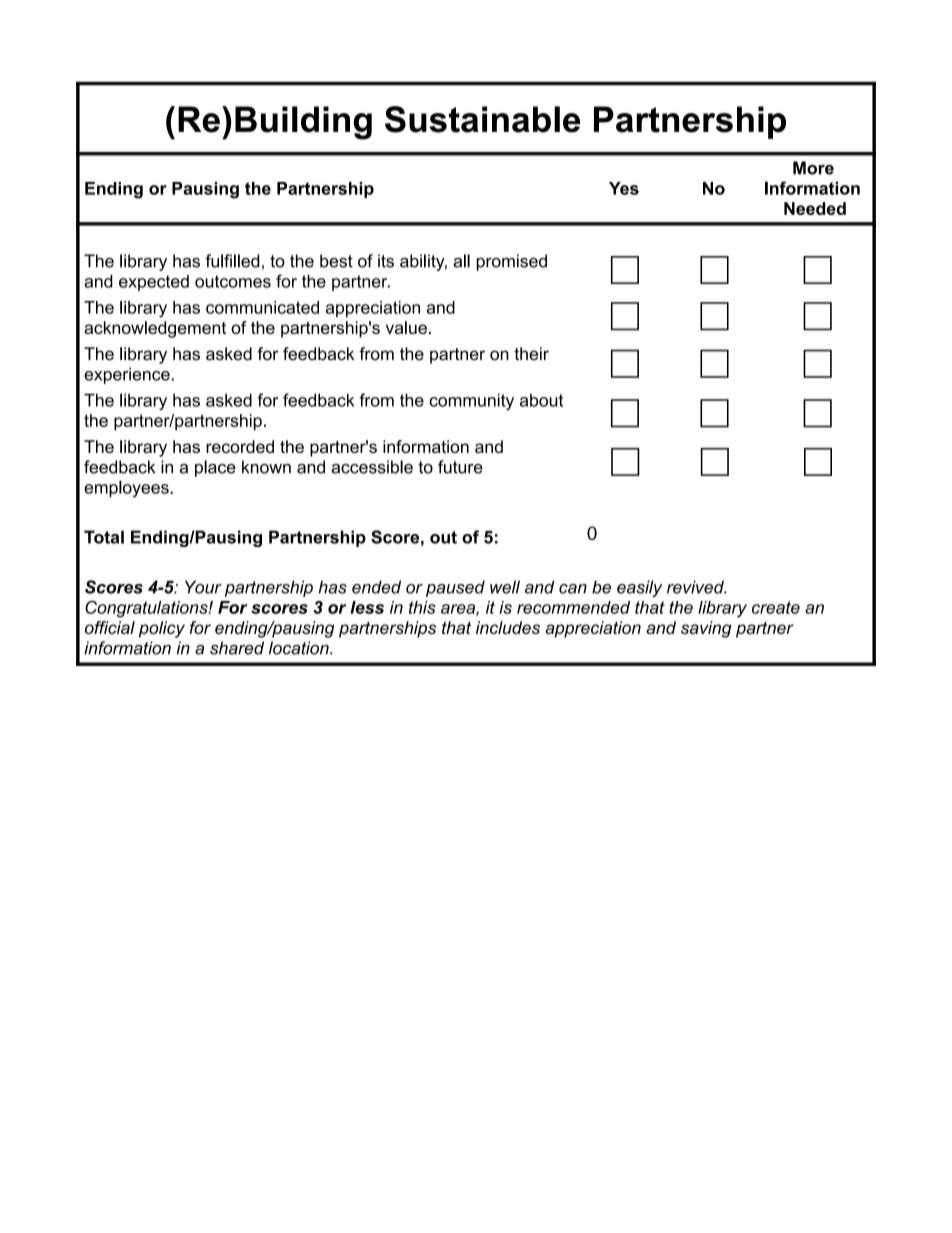  Describe the element at coordinates (624, 188) in the image. I see `Yes` at that location.
